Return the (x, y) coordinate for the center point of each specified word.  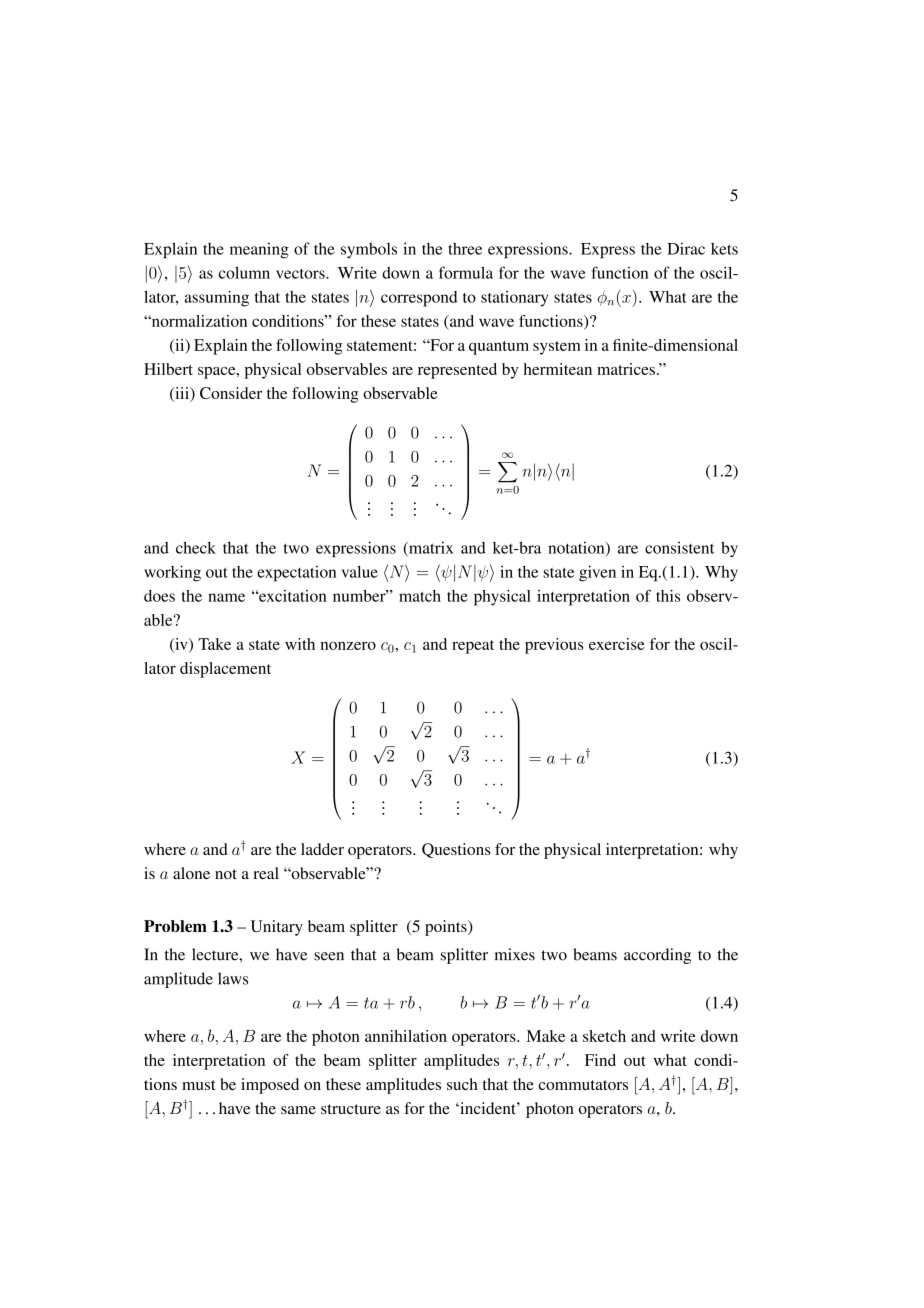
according (657, 956)
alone (191, 873)
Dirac (686, 248)
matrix (430, 548)
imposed (270, 1086)
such (462, 1084)
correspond (419, 299)
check (196, 547)
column (244, 272)
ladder (322, 849)
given (597, 573)
